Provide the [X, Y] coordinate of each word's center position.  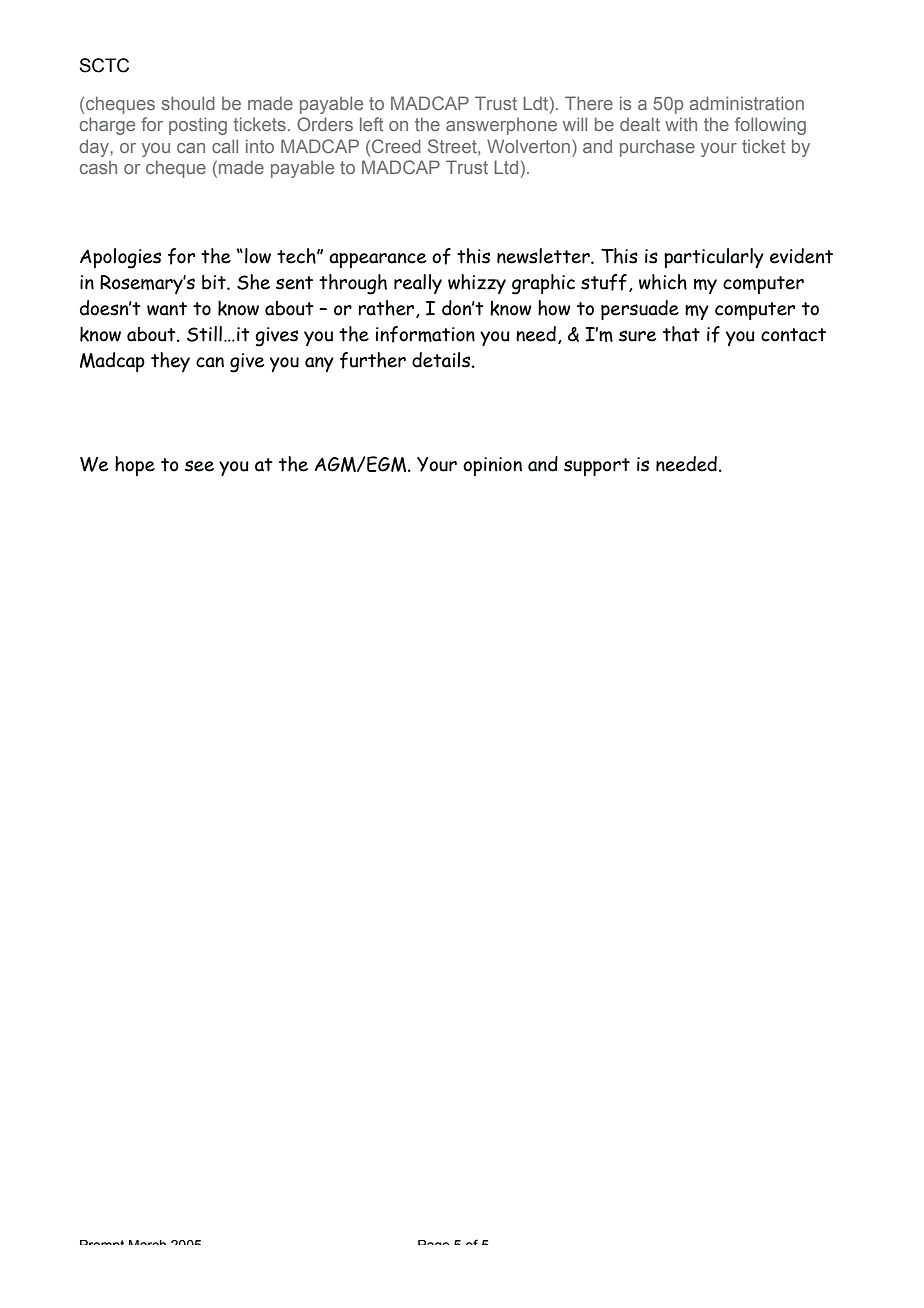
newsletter [544, 256]
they [170, 362]
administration [747, 103]
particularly [714, 258]
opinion [492, 466]
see [199, 466]
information [425, 334]
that [681, 334]
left [371, 124]
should [188, 103]
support [597, 467]
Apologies [120, 258]
